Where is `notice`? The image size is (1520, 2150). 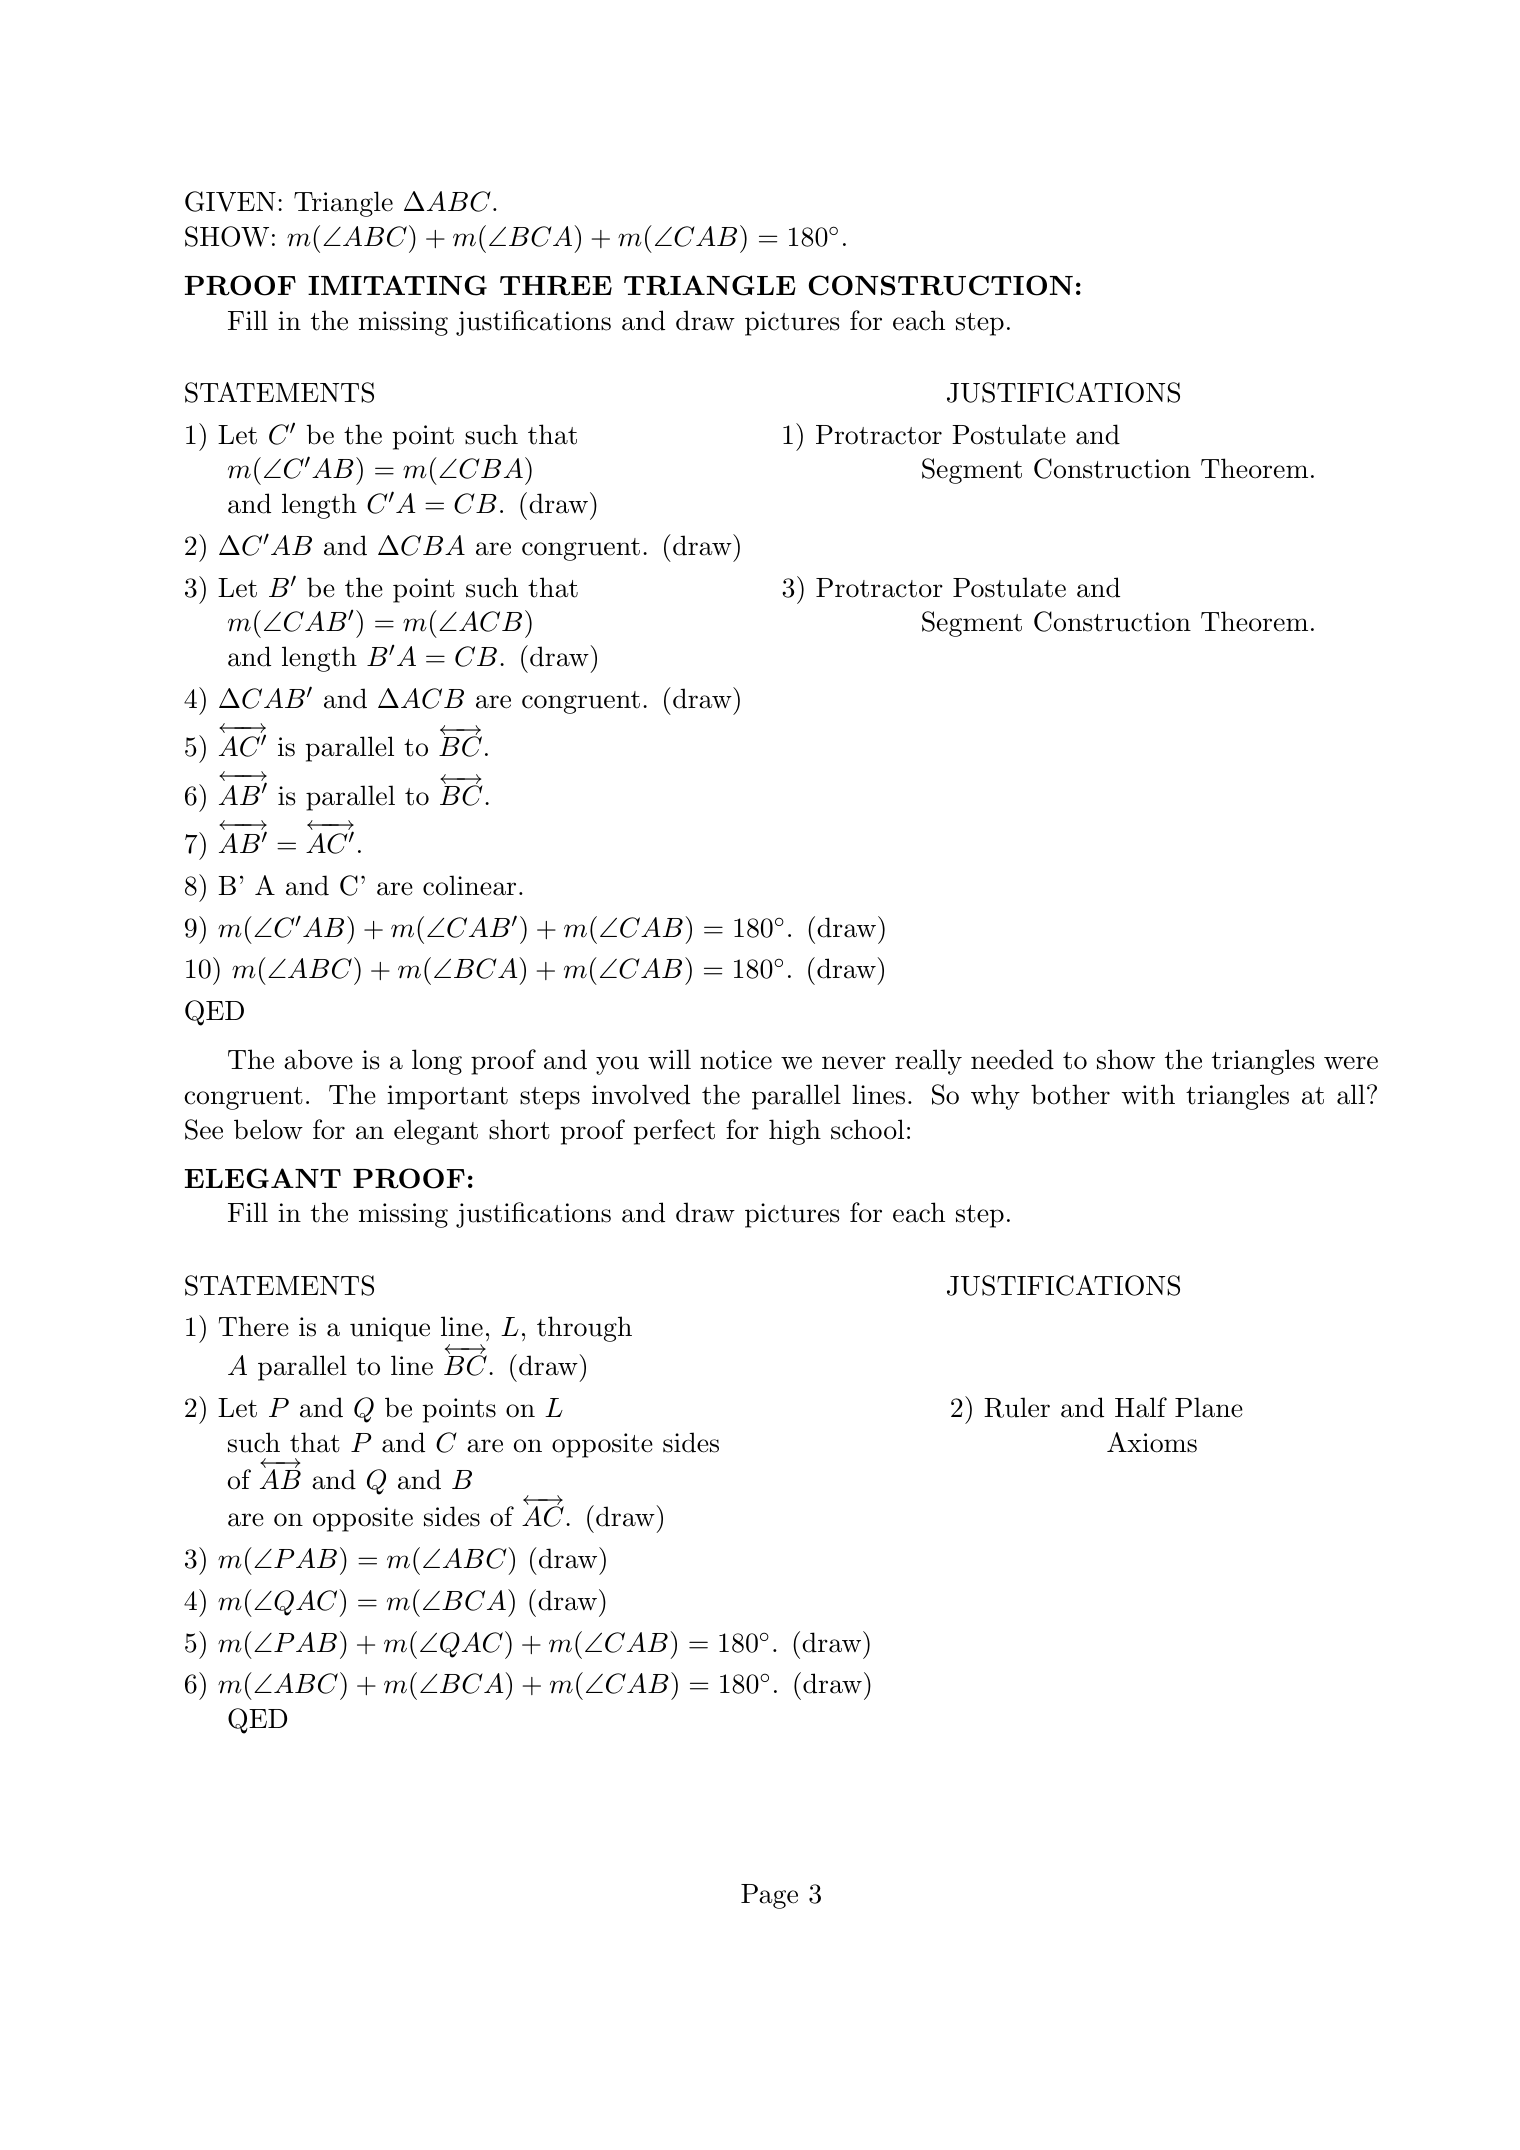 notice is located at coordinates (736, 1060).
